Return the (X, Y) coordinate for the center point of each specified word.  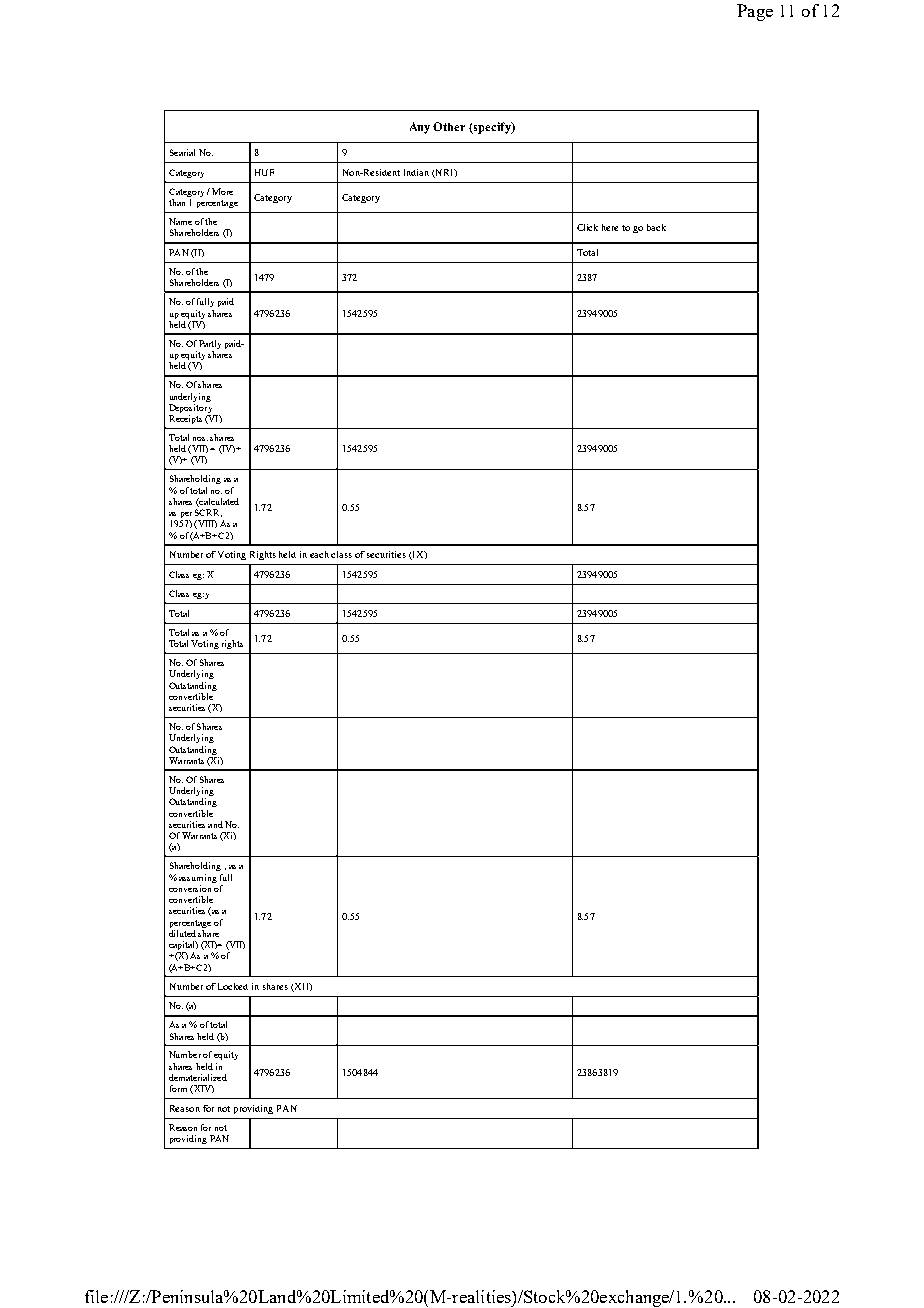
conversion (191, 887)
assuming (198, 878)
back (656, 227)
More (222, 191)
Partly (210, 344)
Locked (233, 986)
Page (755, 12)
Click (587, 227)
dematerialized (198, 1077)
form (178, 1088)
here (610, 227)
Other (449, 126)
